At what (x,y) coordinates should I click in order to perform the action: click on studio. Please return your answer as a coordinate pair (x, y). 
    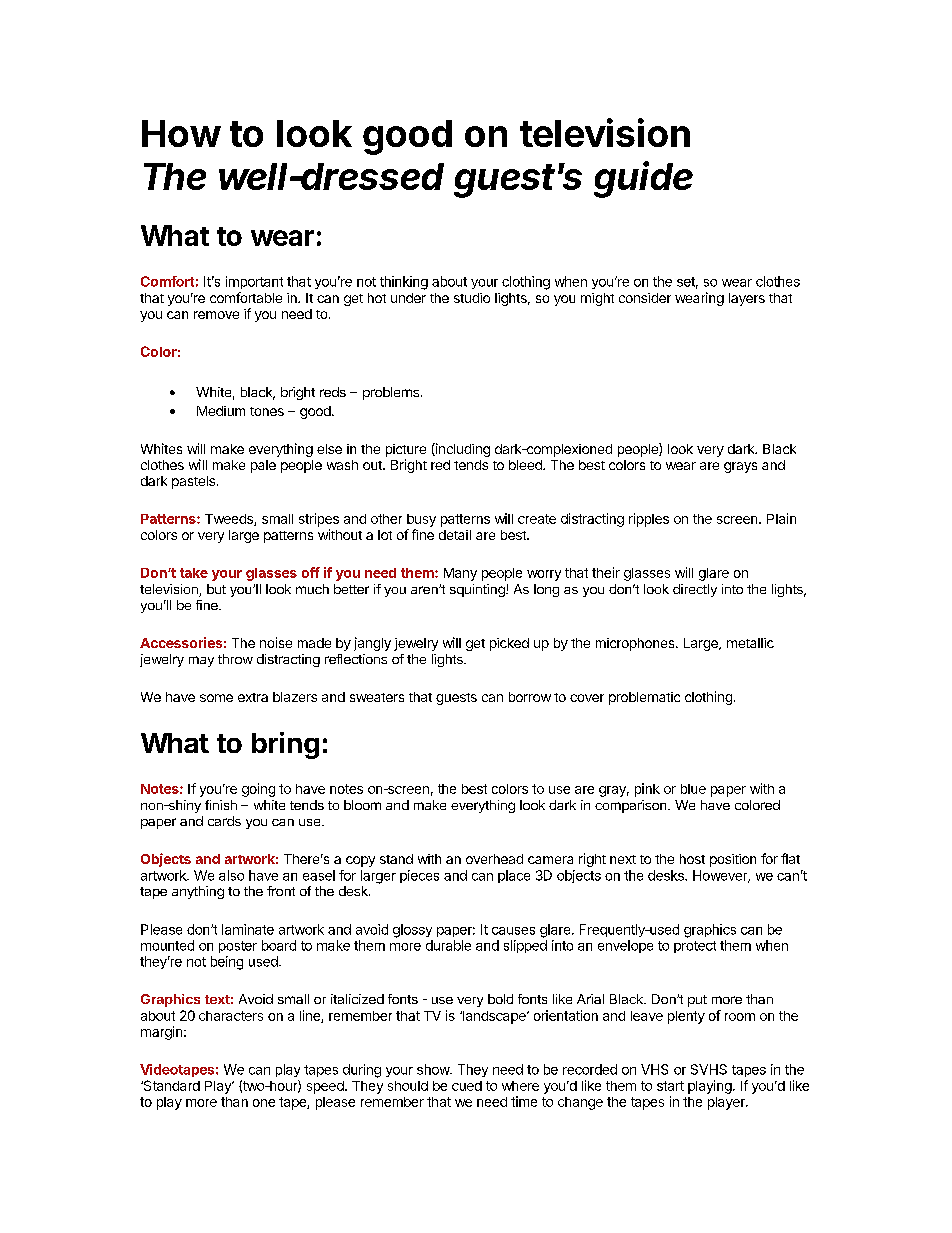
    Looking at the image, I should click on (472, 298).
